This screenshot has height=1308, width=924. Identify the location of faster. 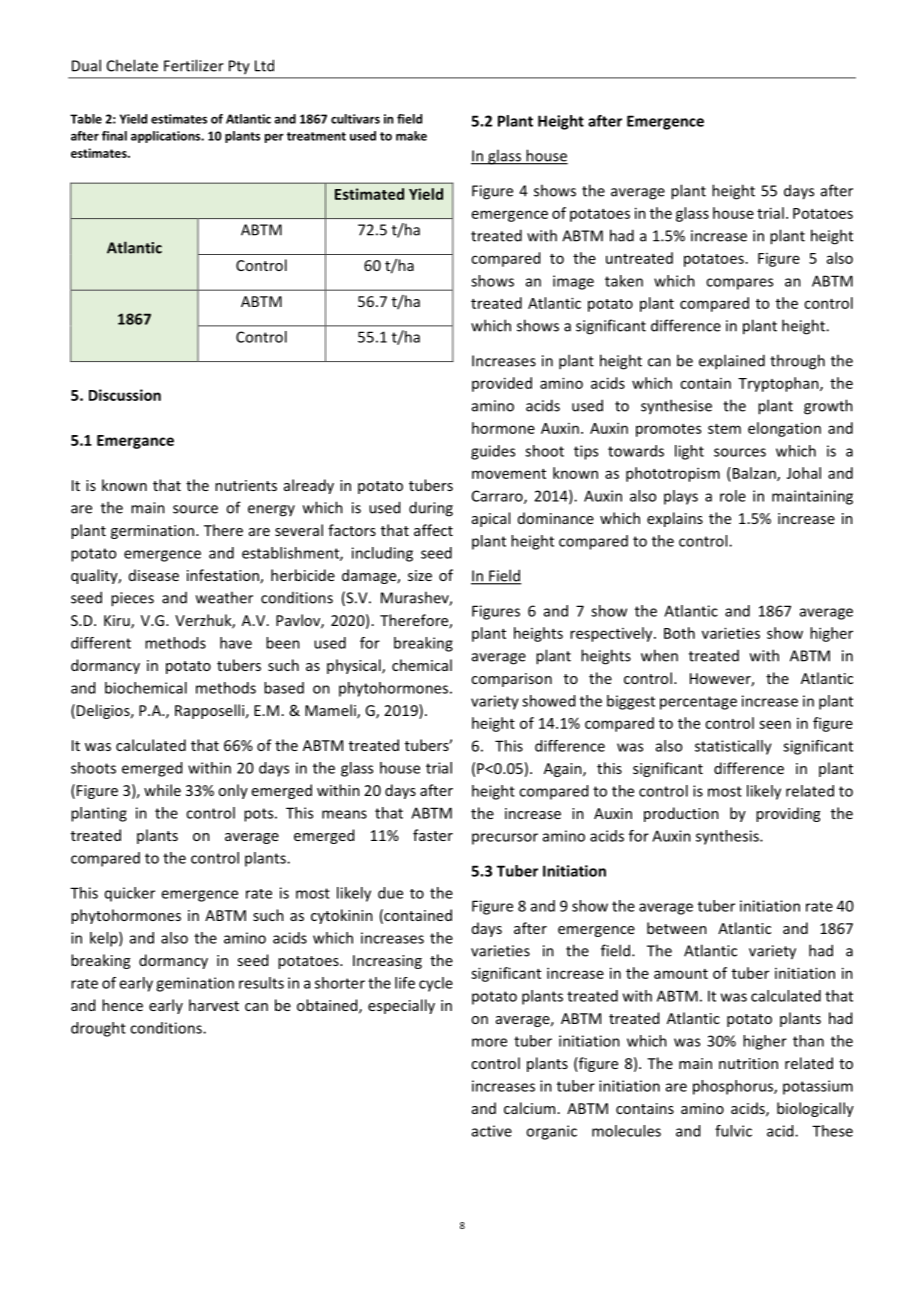
(433, 835).
